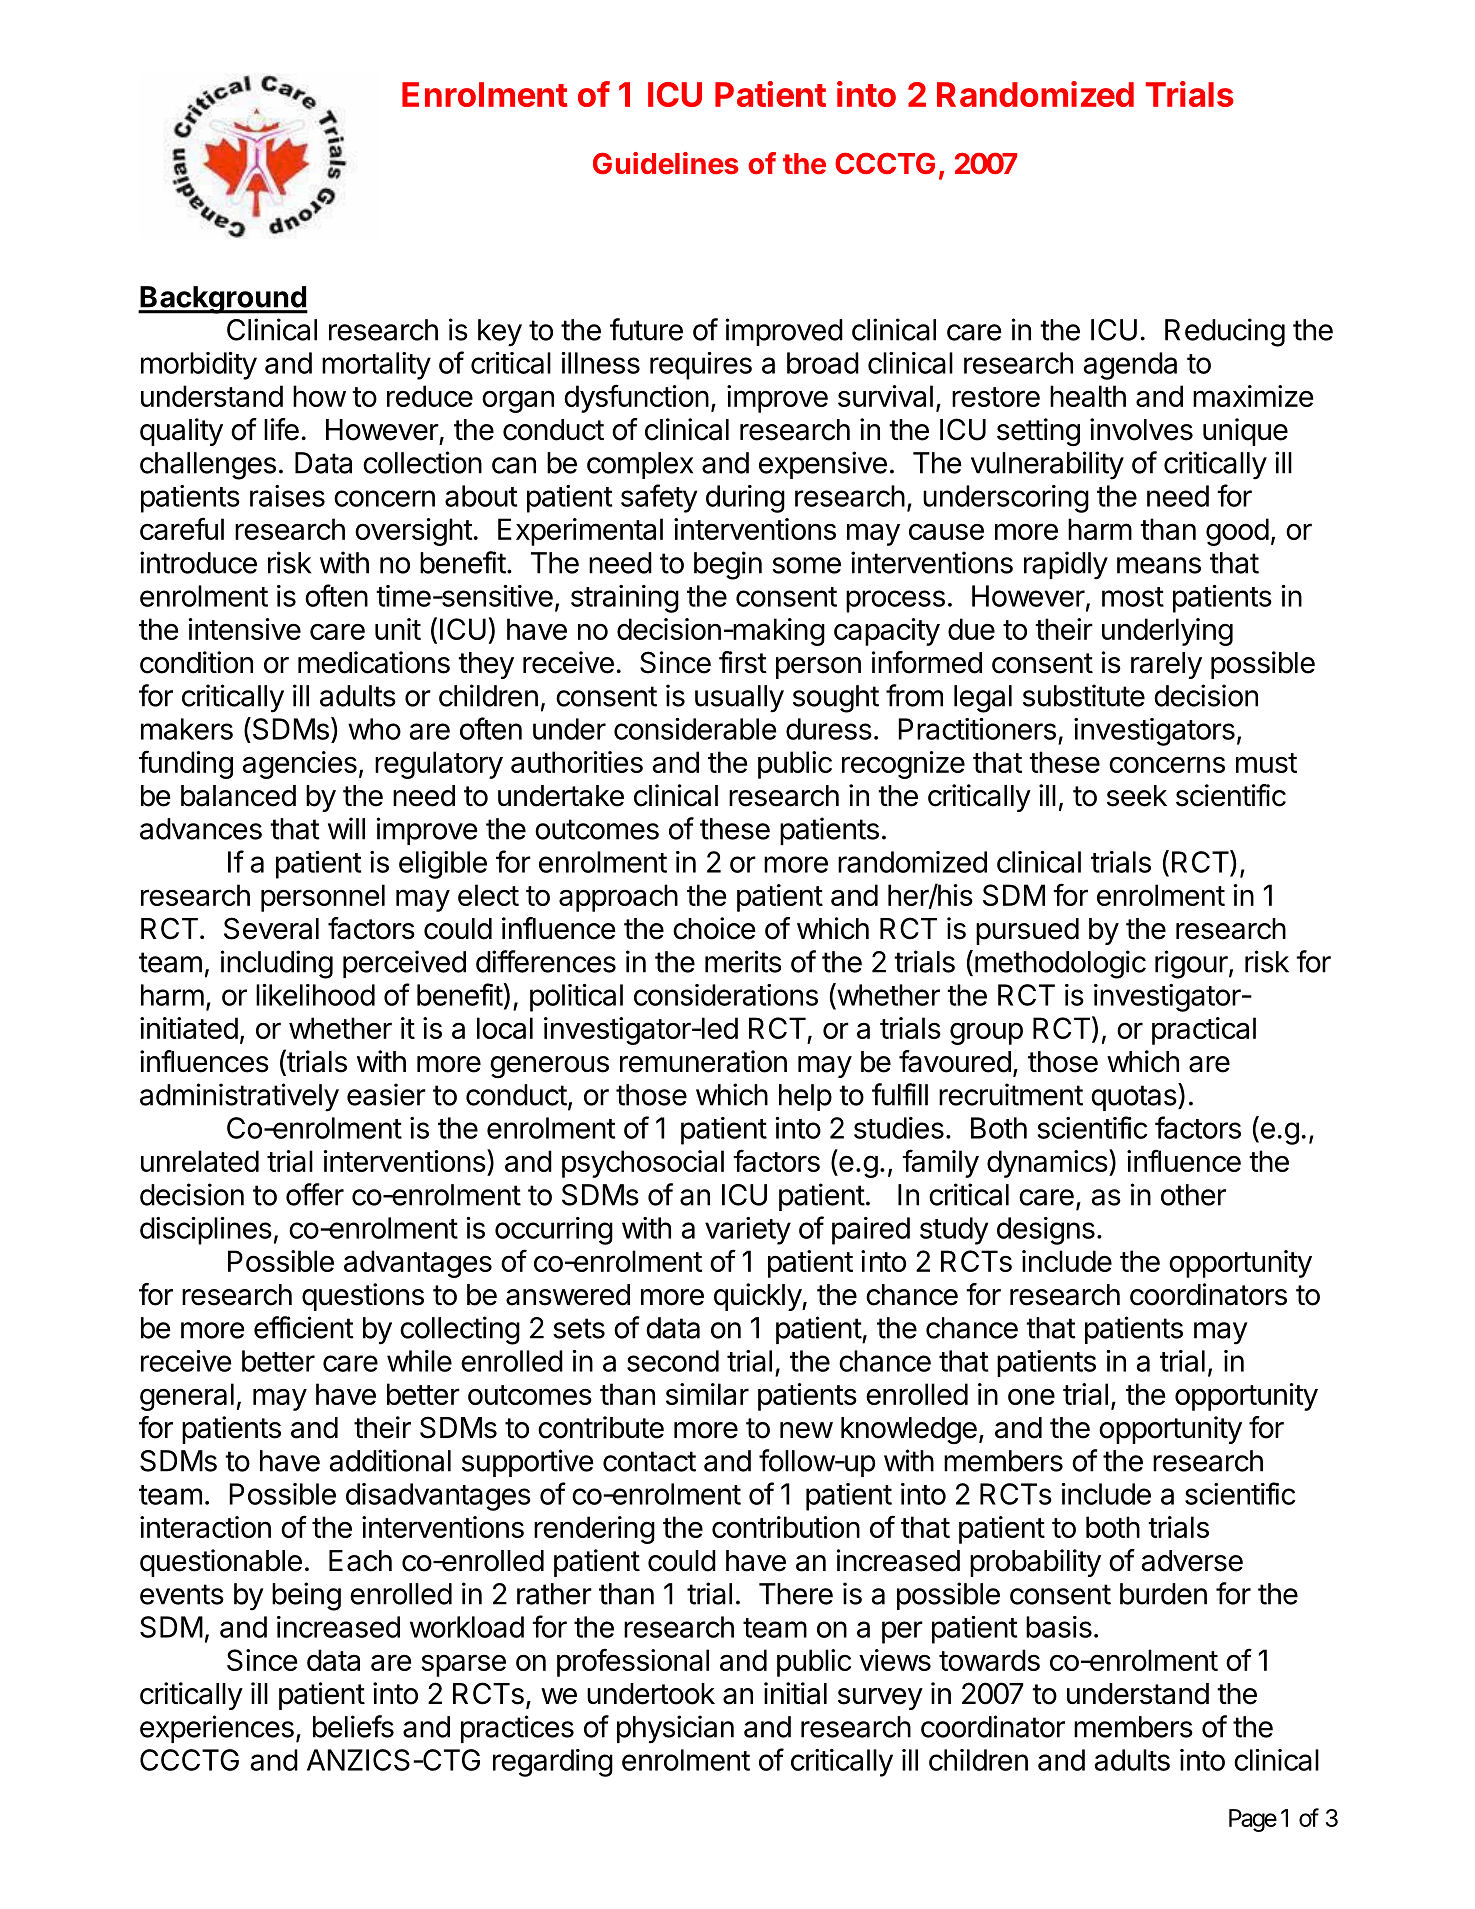 The width and height of the page is (1475, 1909). What do you see at coordinates (223, 300) in the page?
I see `Background` at bounding box center [223, 300].
